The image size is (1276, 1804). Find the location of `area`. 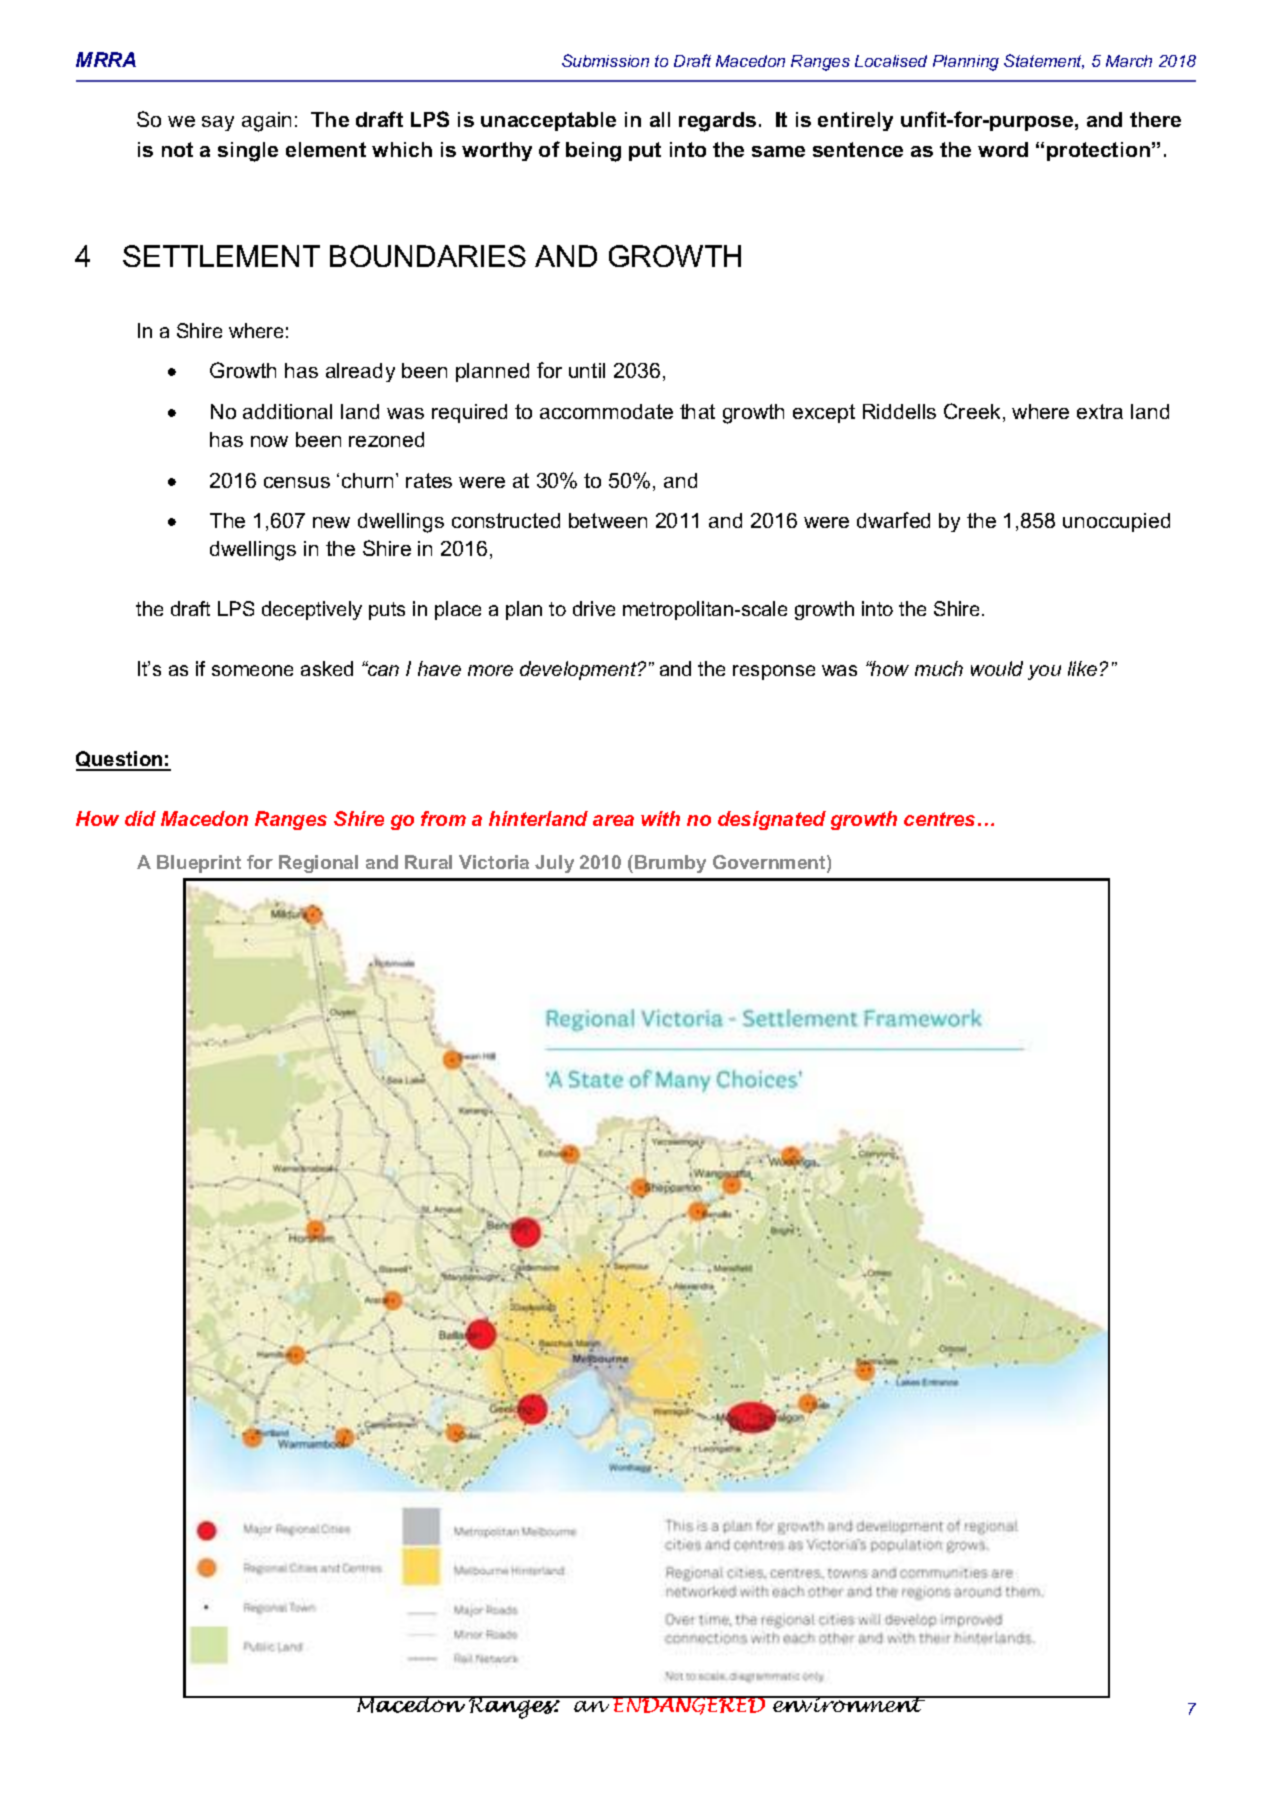

area is located at coordinates (613, 820).
